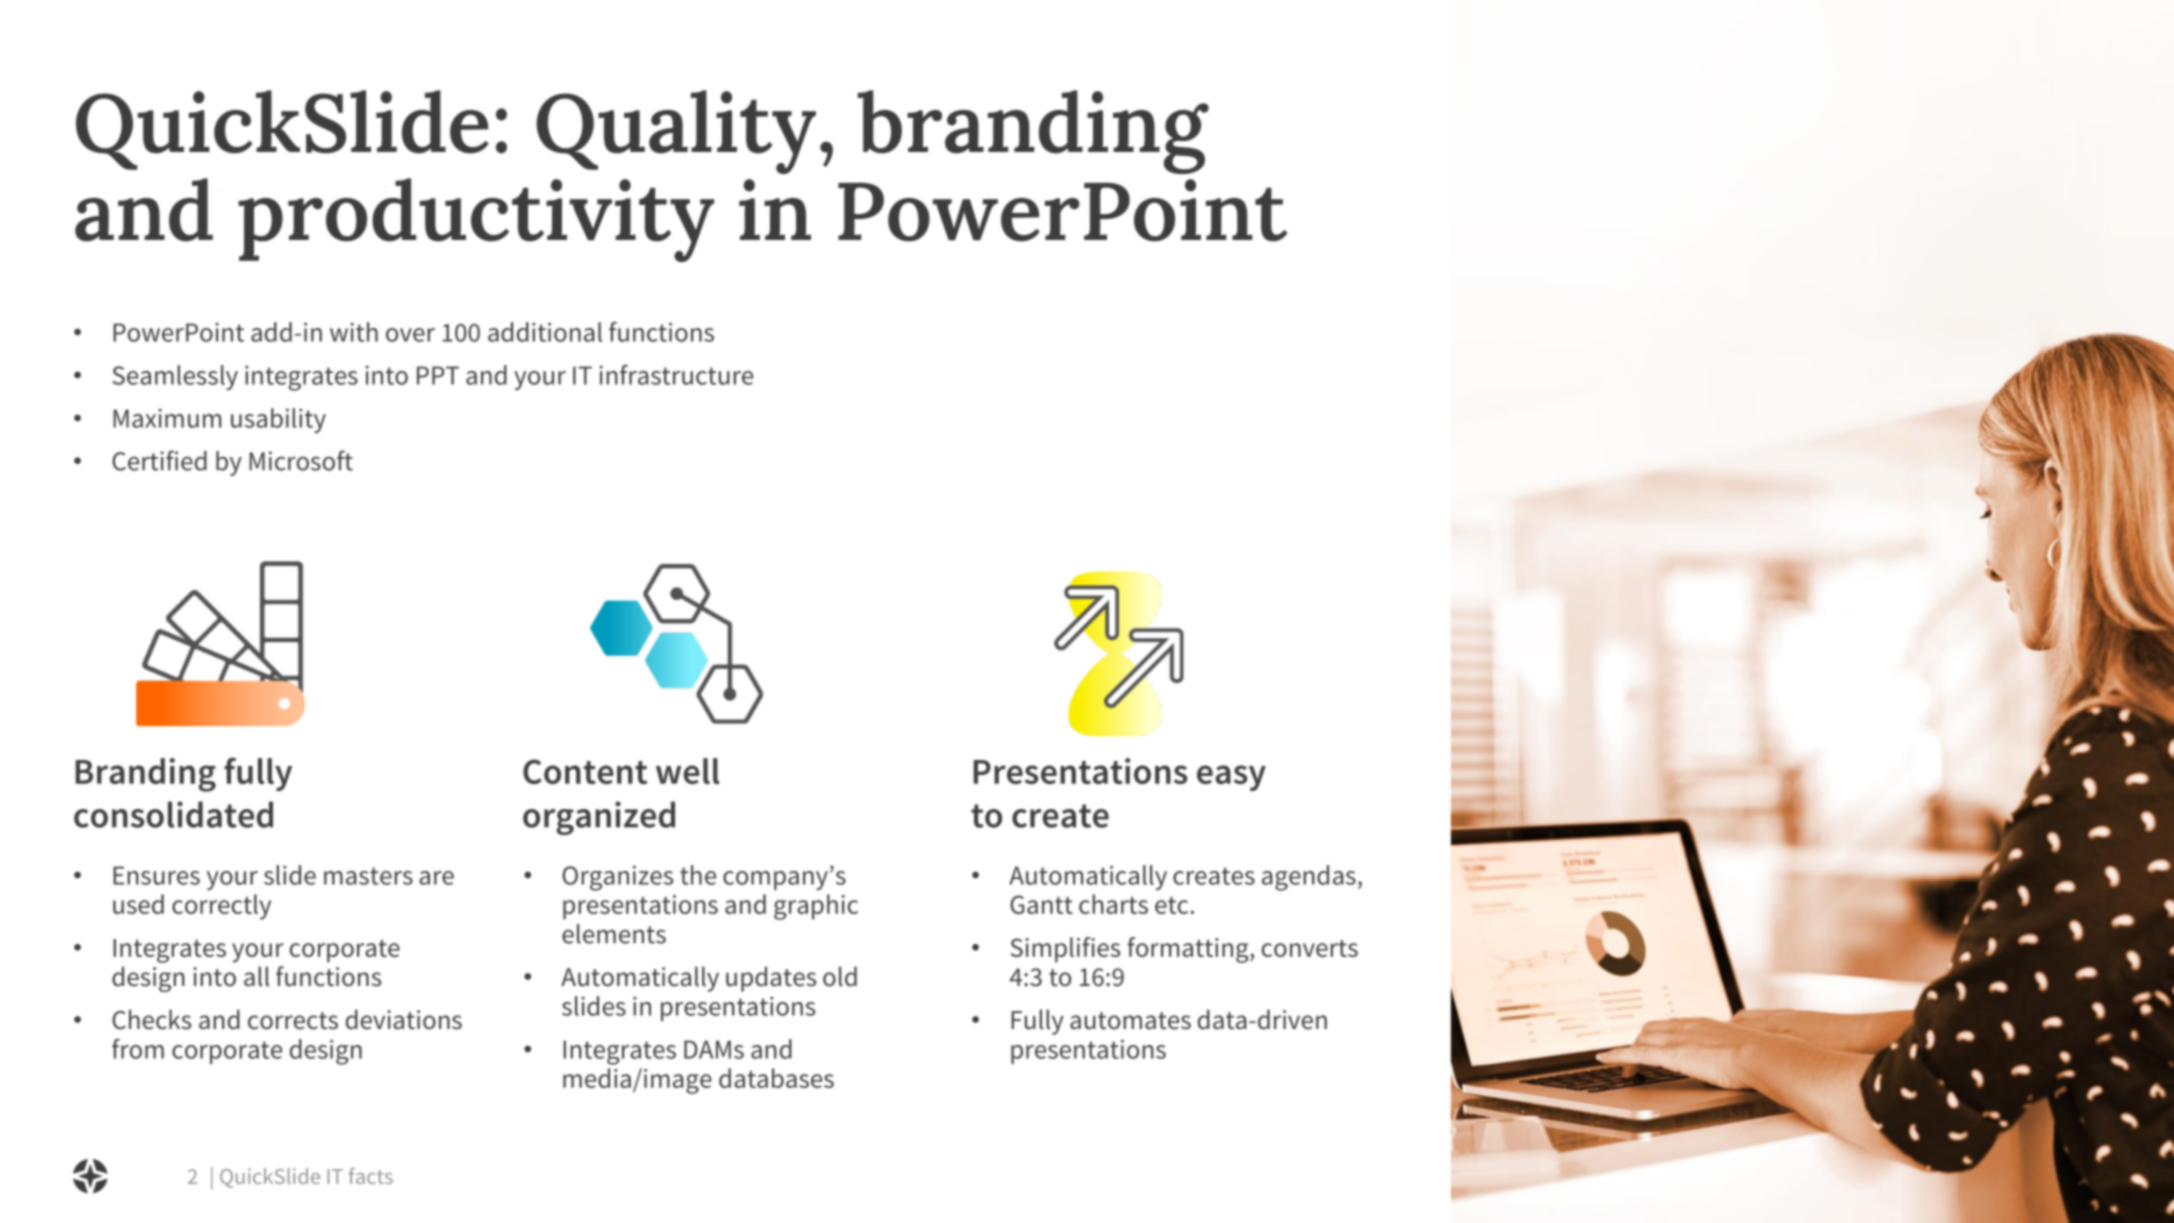 The width and height of the screenshot is (2174, 1223). What do you see at coordinates (354, 332) in the screenshot?
I see `with` at bounding box center [354, 332].
